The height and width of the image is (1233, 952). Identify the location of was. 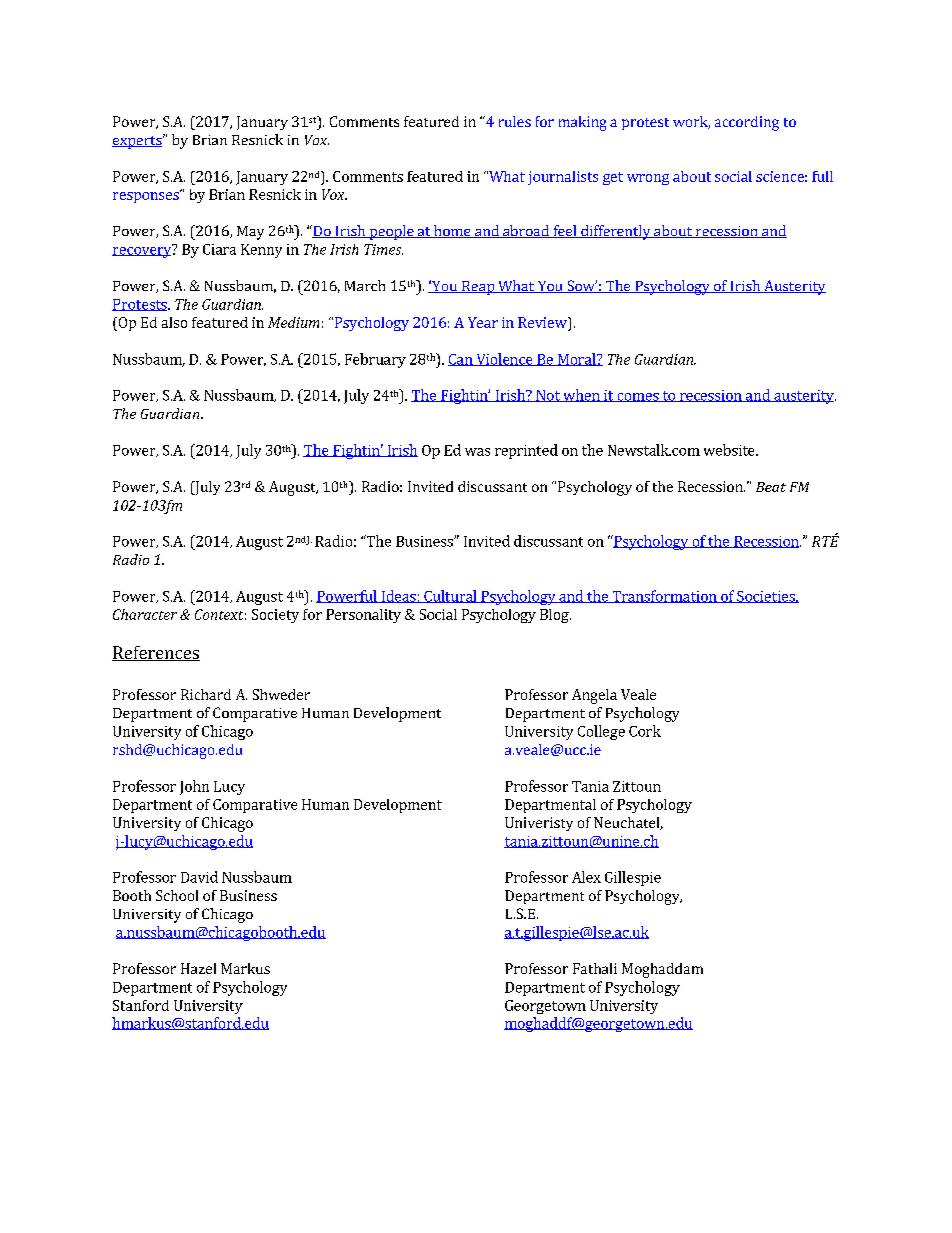
(477, 452).
